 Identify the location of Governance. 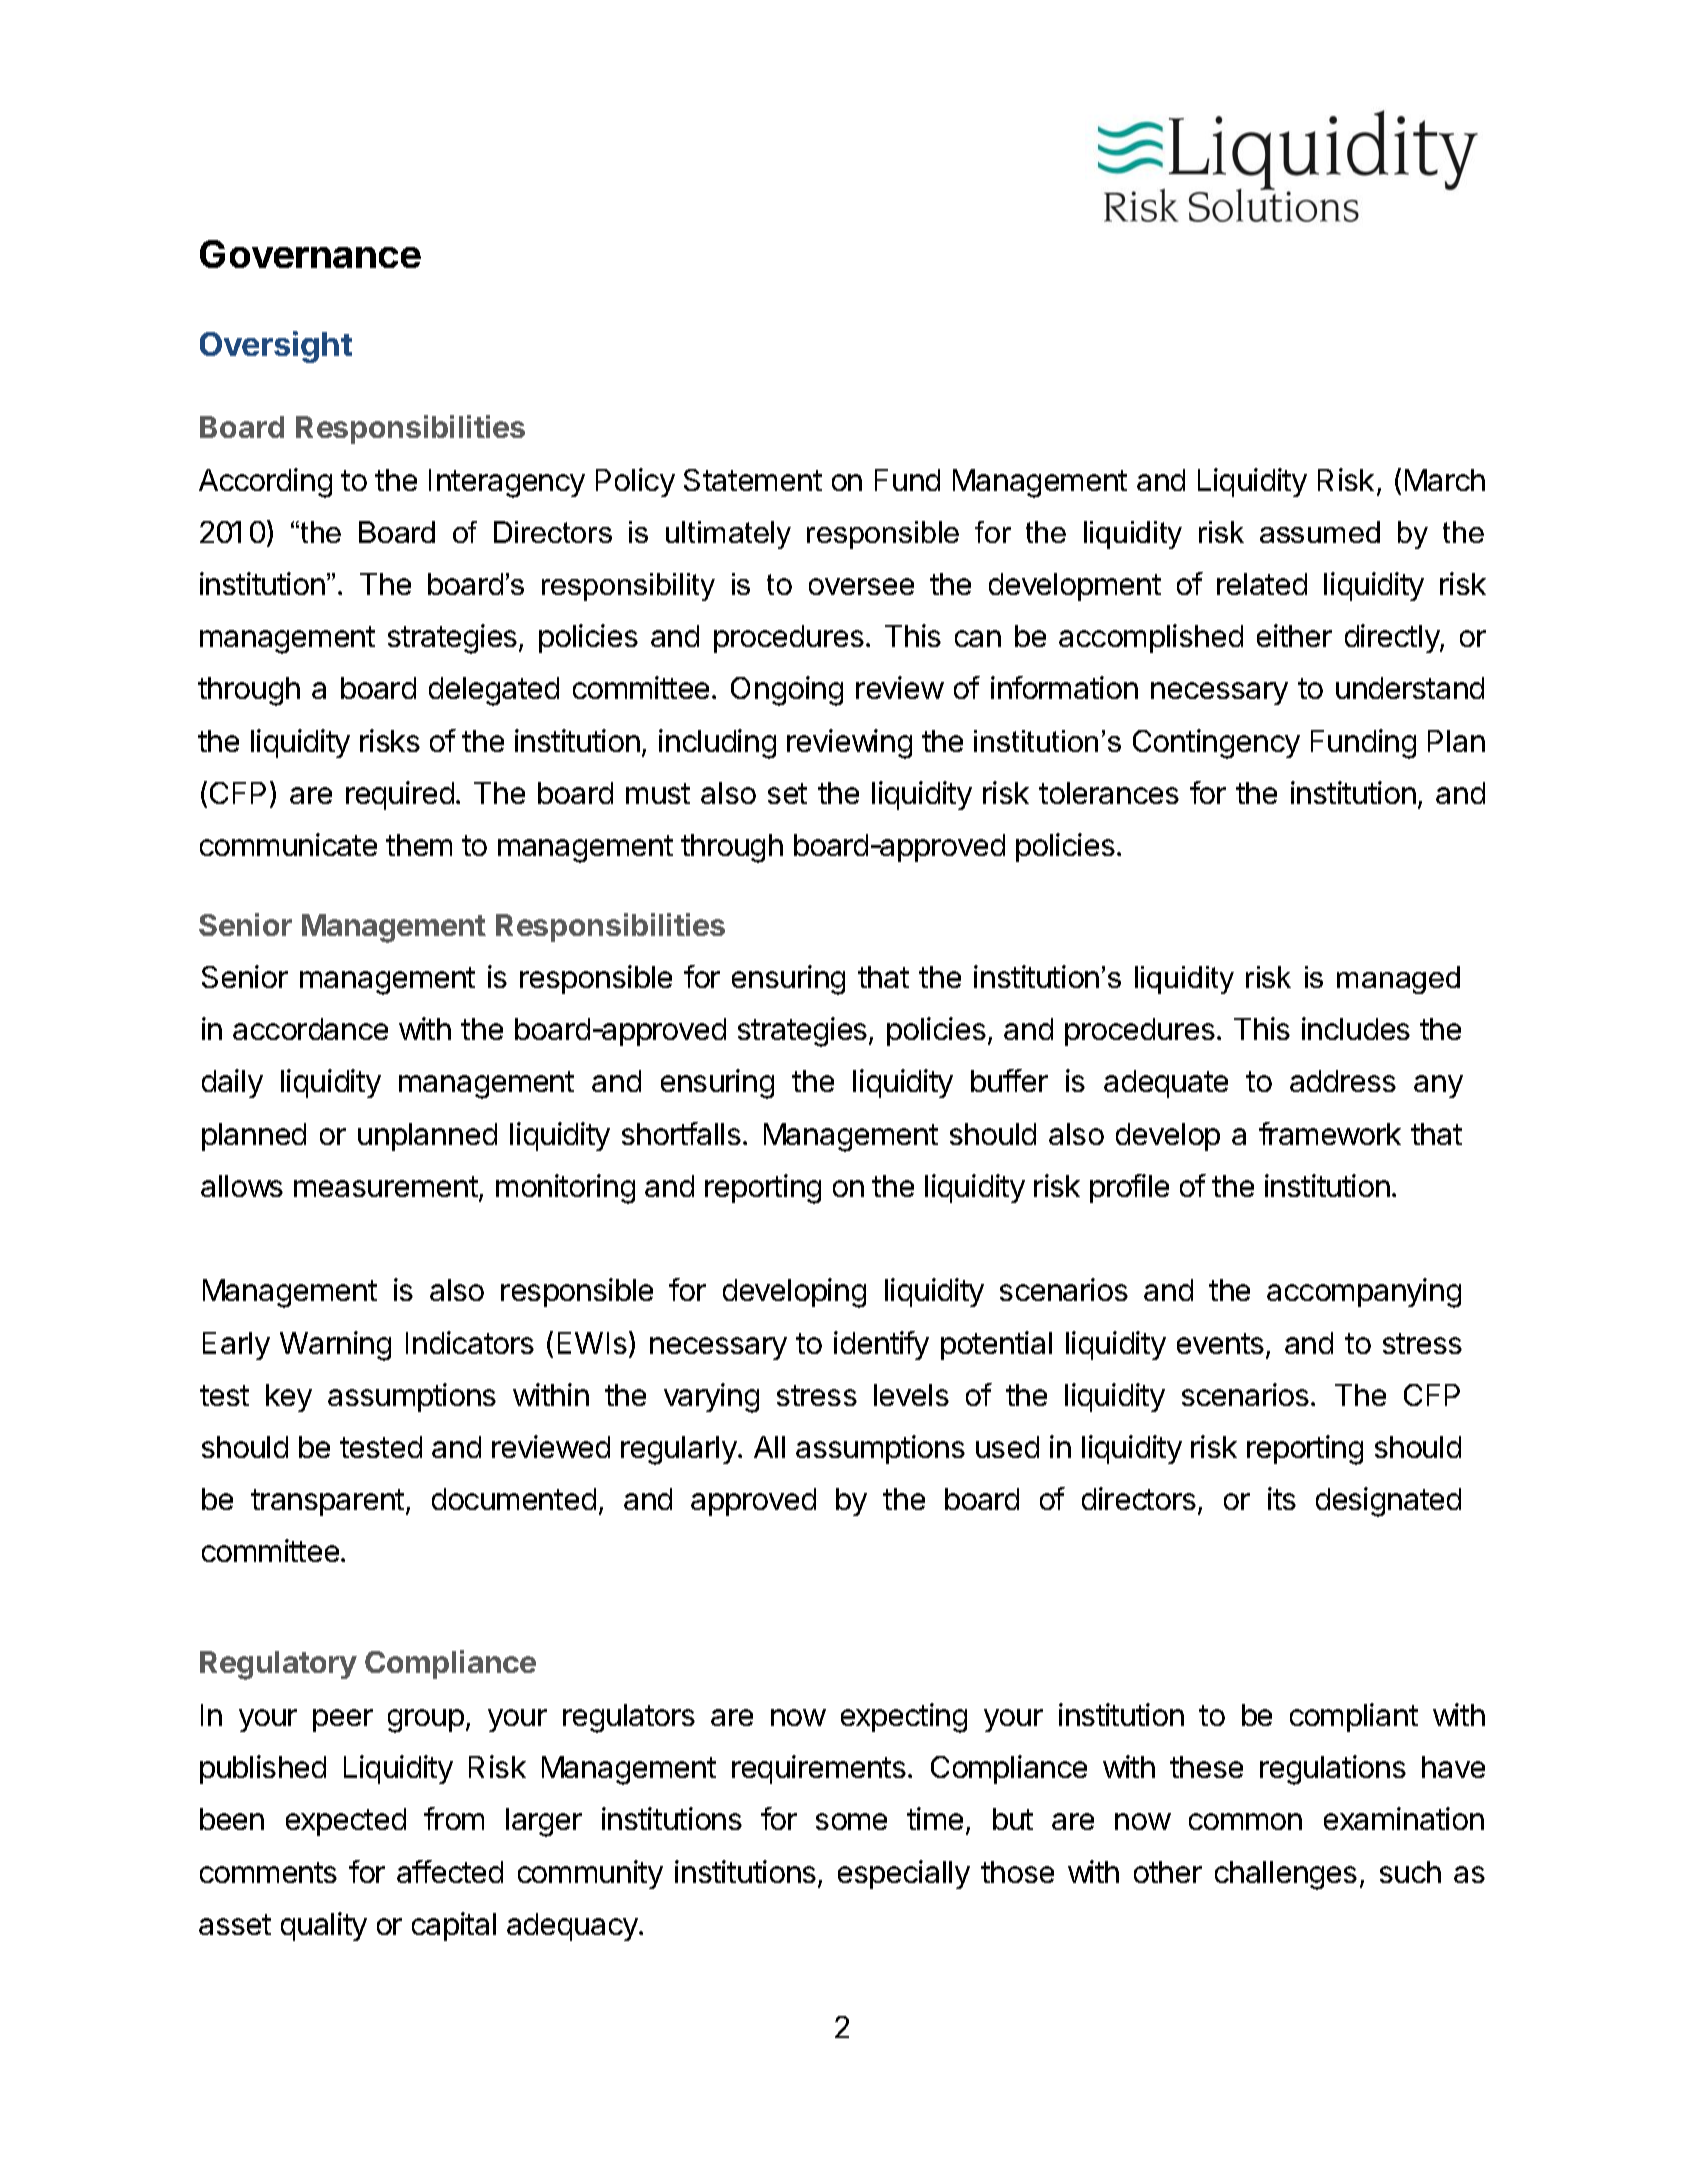
(310, 254).
